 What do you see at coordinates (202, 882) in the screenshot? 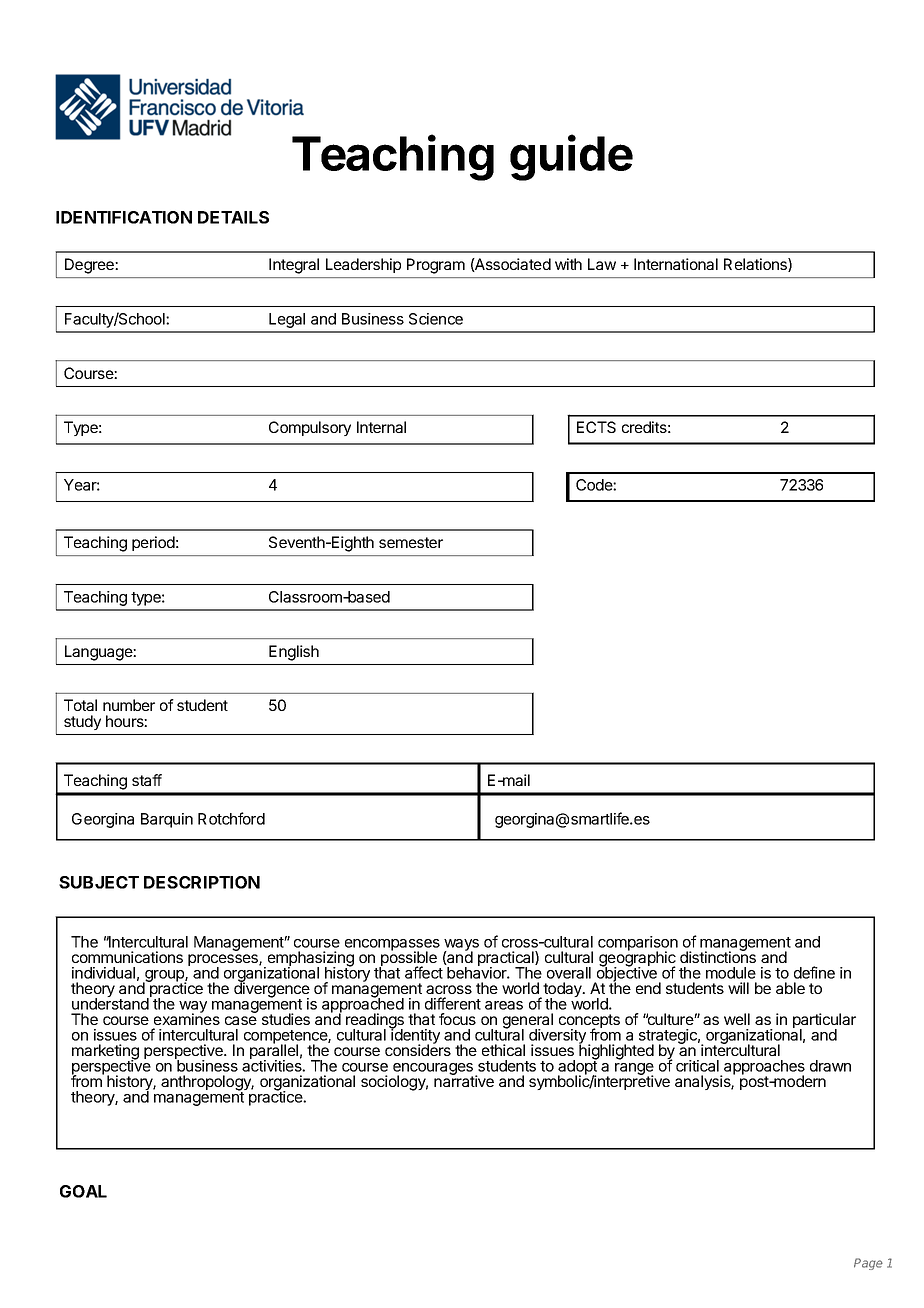
I see `DESCRIPTION` at bounding box center [202, 882].
